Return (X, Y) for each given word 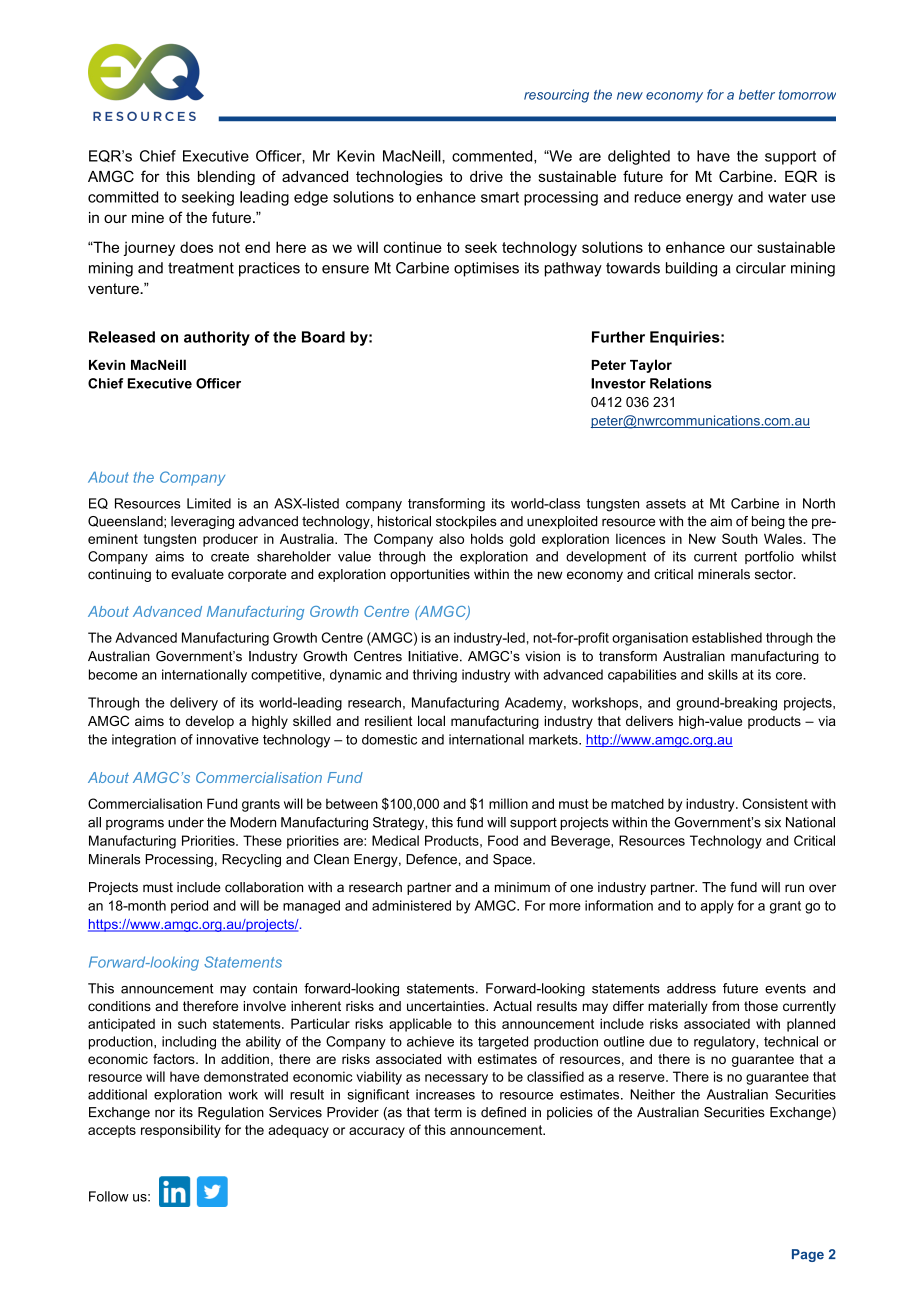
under (186, 822)
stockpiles (466, 522)
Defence (431, 859)
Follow (109, 1196)
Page (808, 1255)
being (768, 522)
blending (226, 178)
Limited (209, 503)
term (448, 1112)
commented (493, 157)
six (773, 822)
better (757, 94)
